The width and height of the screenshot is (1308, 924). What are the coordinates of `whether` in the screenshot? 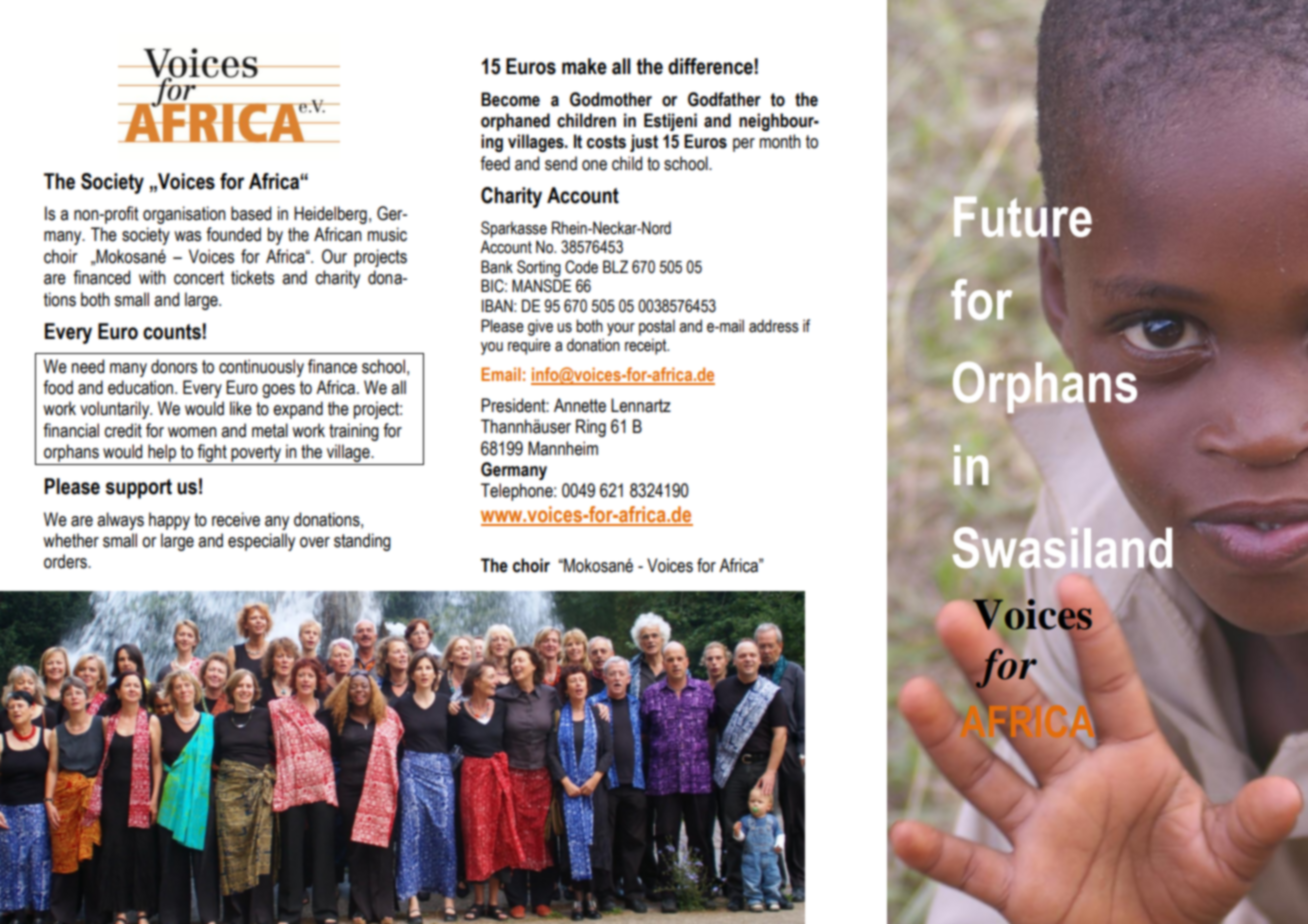 It's located at (71, 540).
